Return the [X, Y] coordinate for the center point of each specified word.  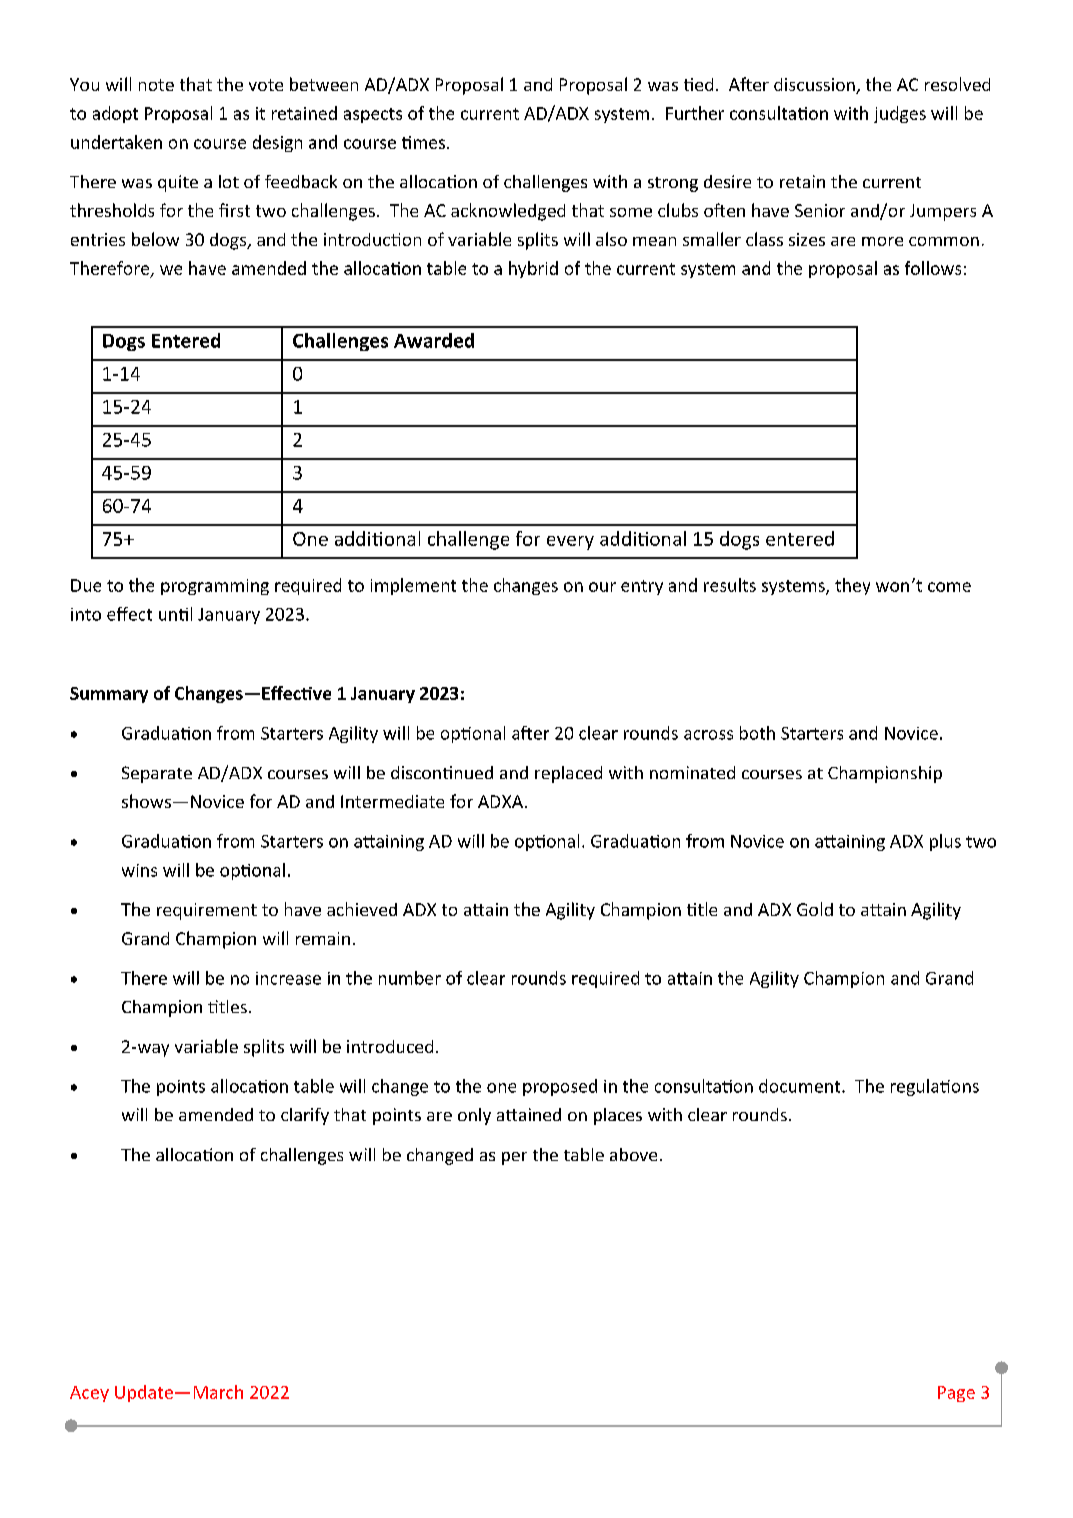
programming [215, 587]
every [570, 543]
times [425, 142]
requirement [207, 911]
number [410, 978]
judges [900, 114]
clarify [305, 1116]
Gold [815, 909]
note [156, 85]
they [852, 586]
